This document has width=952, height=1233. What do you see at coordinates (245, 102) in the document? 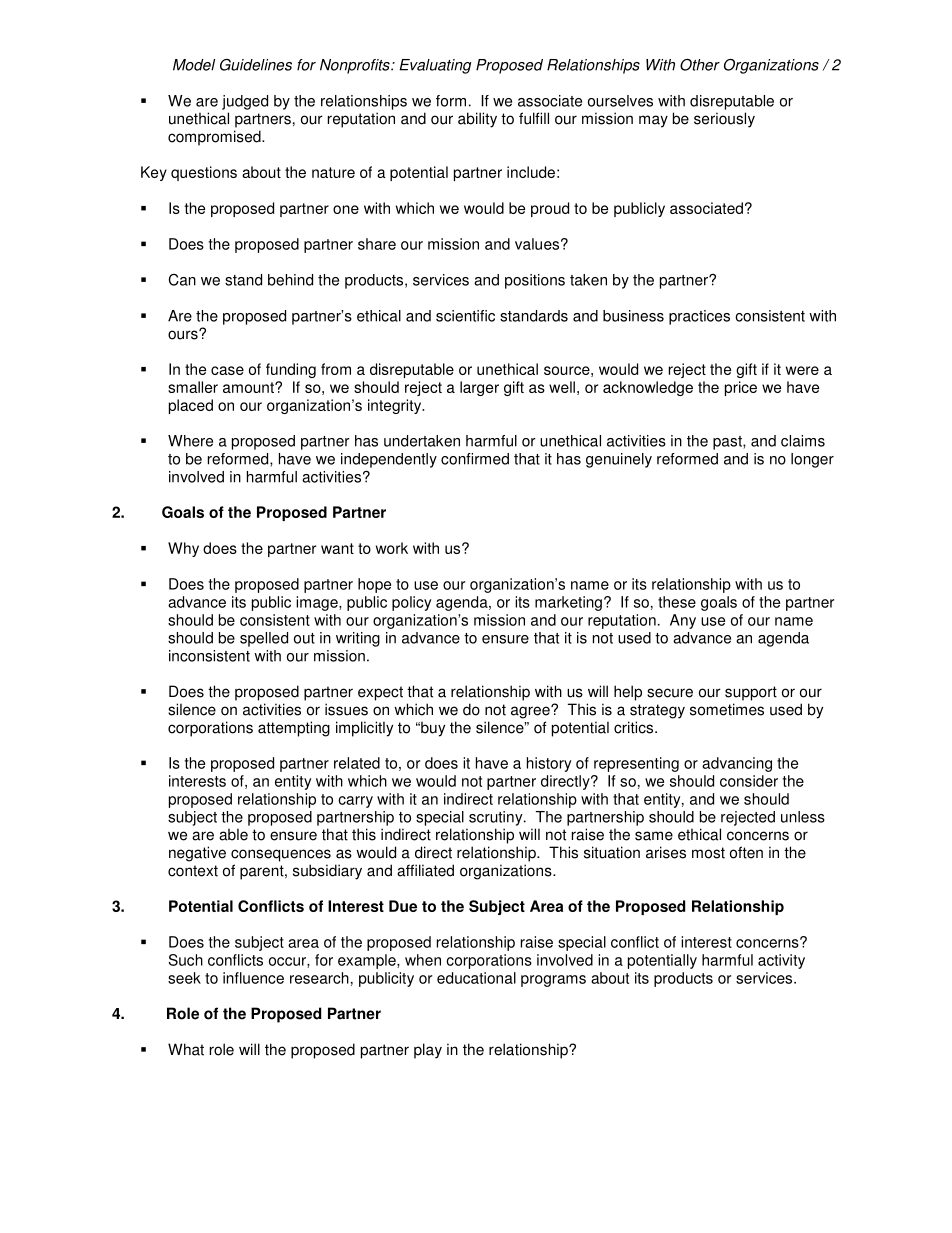
I see `judged` at bounding box center [245, 102].
